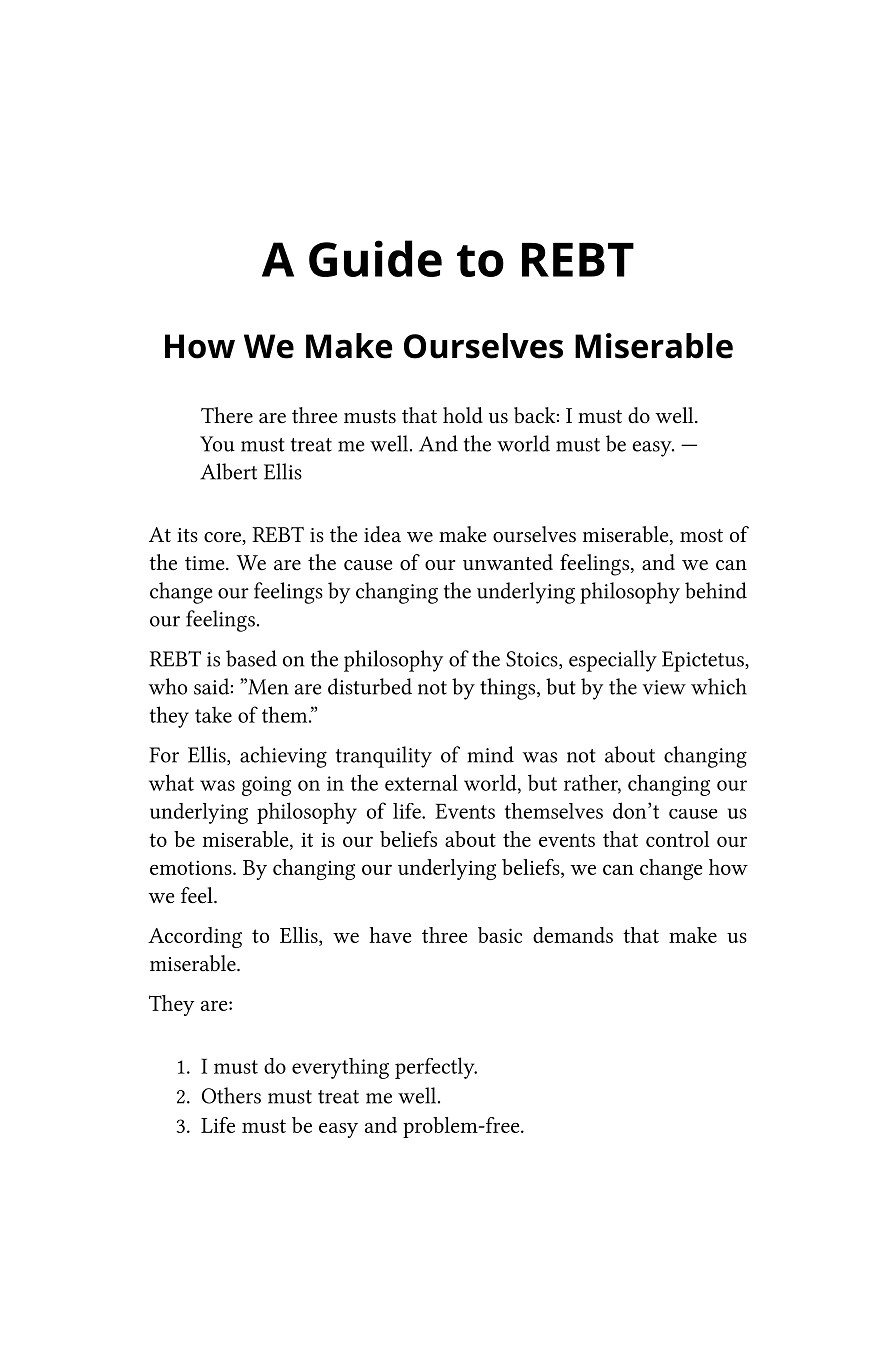 The width and height of the screenshot is (896, 1345). What do you see at coordinates (192, 867) in the screenshot?
I see `emotions` at bounding box center [192, 867].
